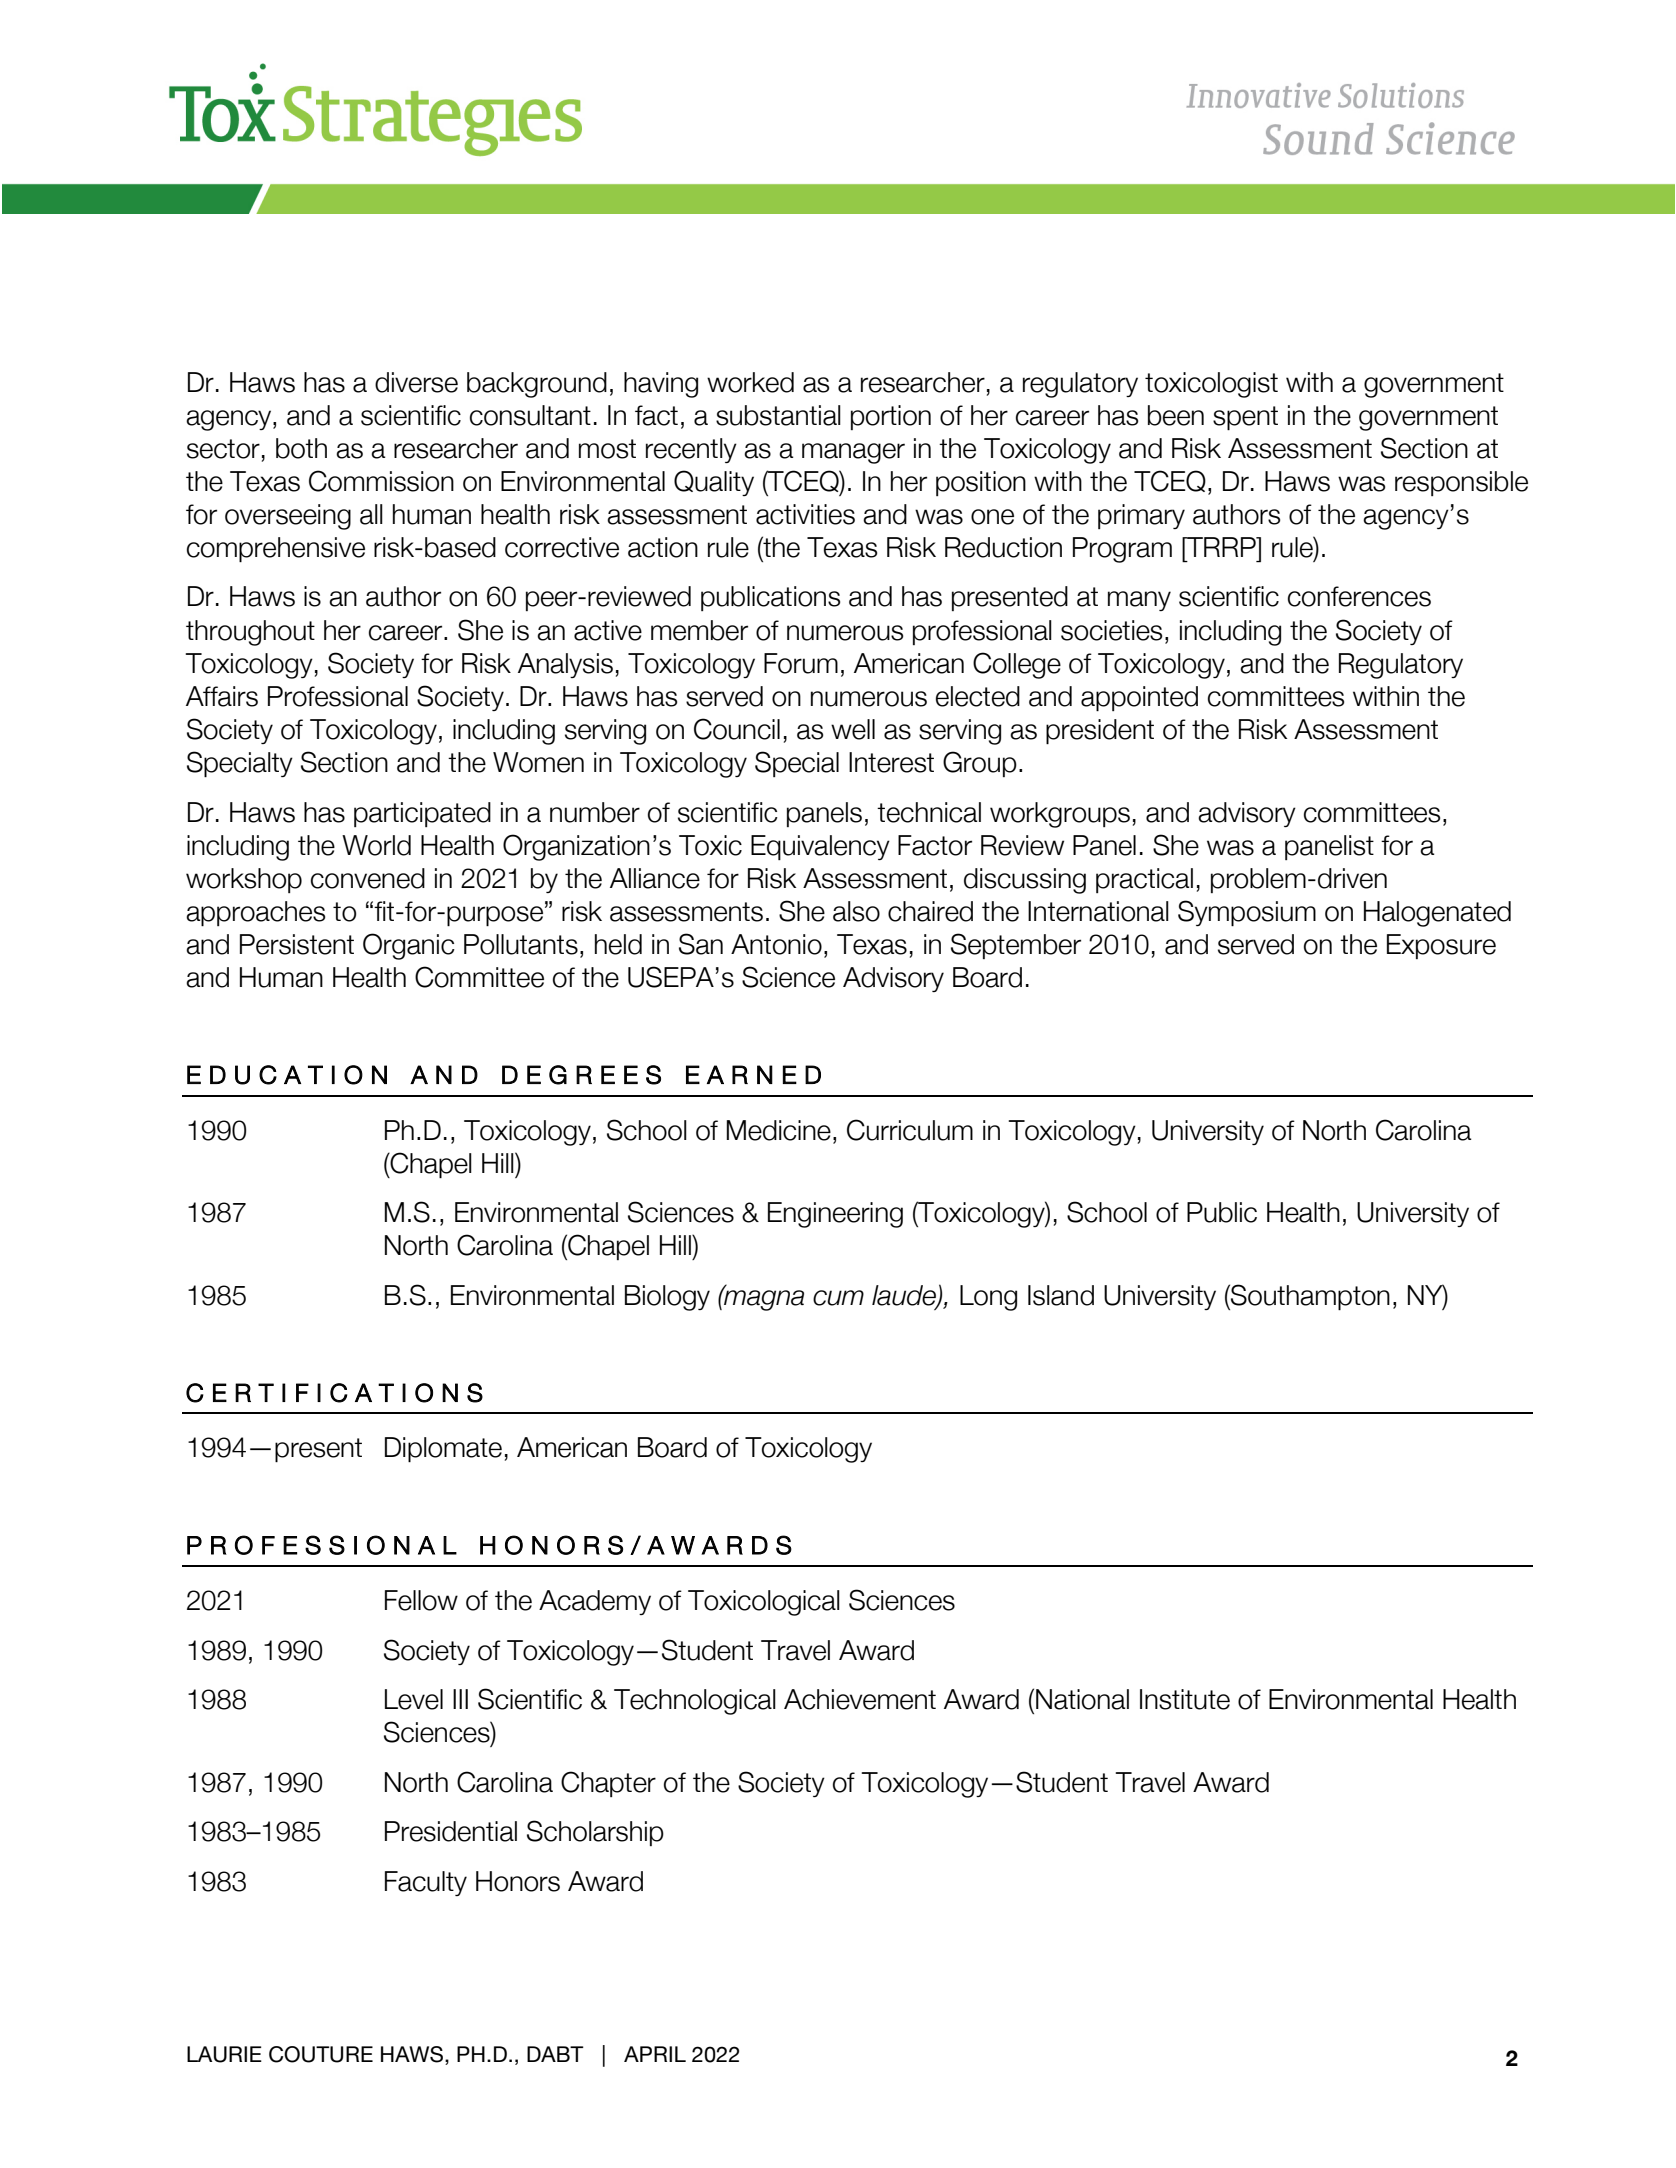 The image size is (1676, 2168). What do you see at coordinates (860, 1699) in the document?
I see `Achievement` at bounding box center [860, 1699].
